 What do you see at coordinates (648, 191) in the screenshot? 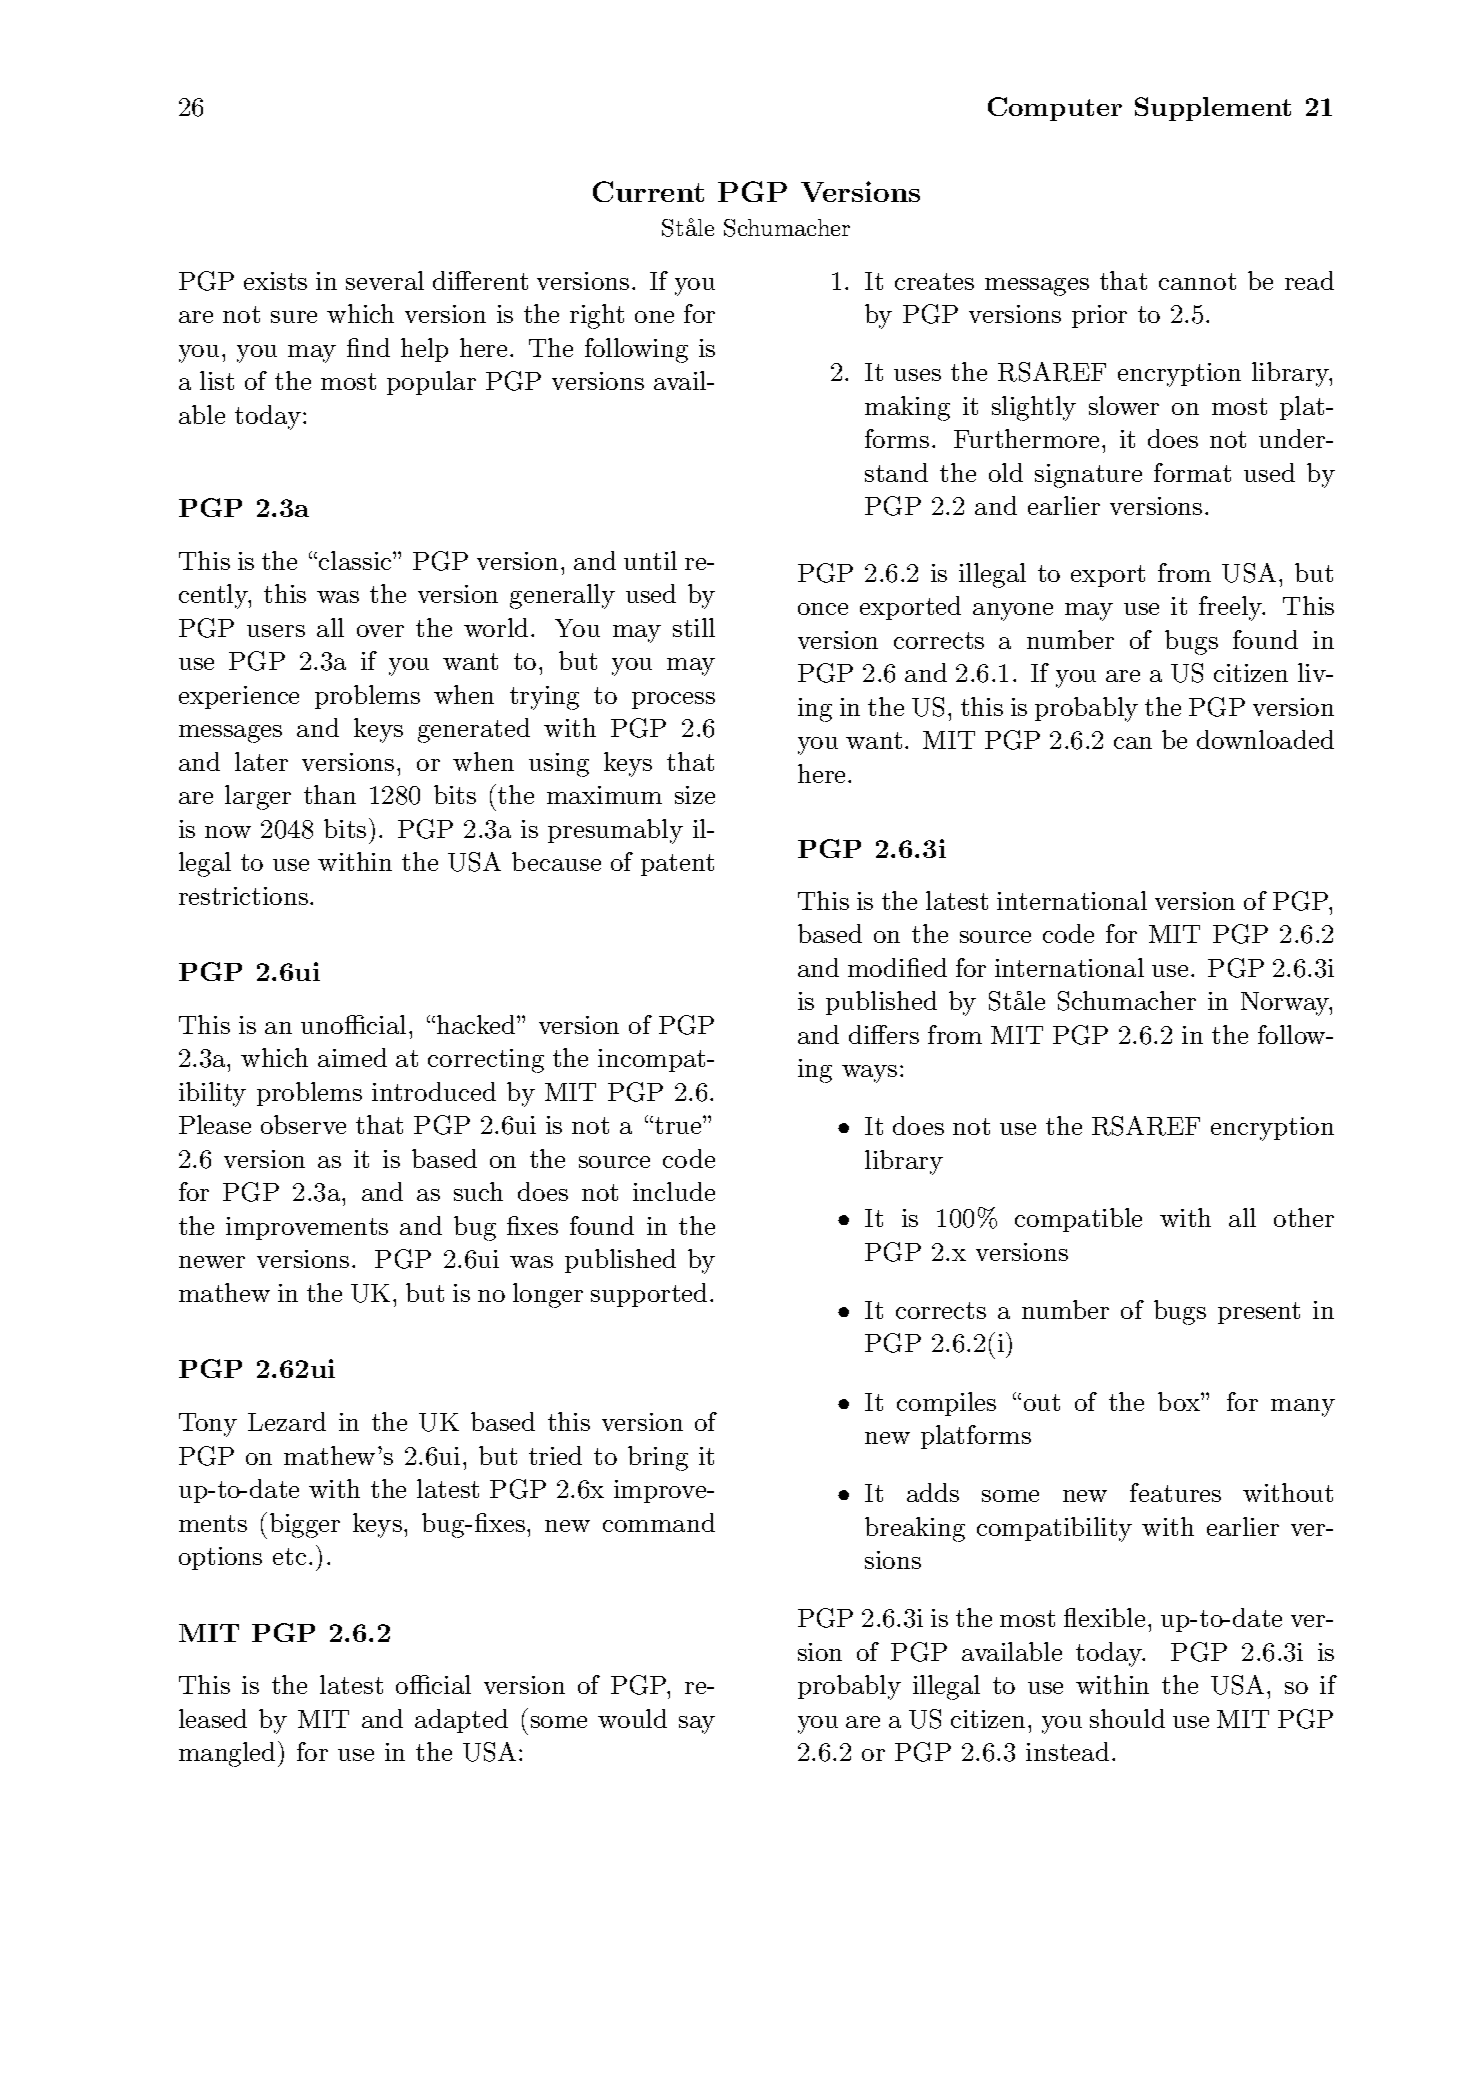
I see `Current` at bounding box center [648, 191].
